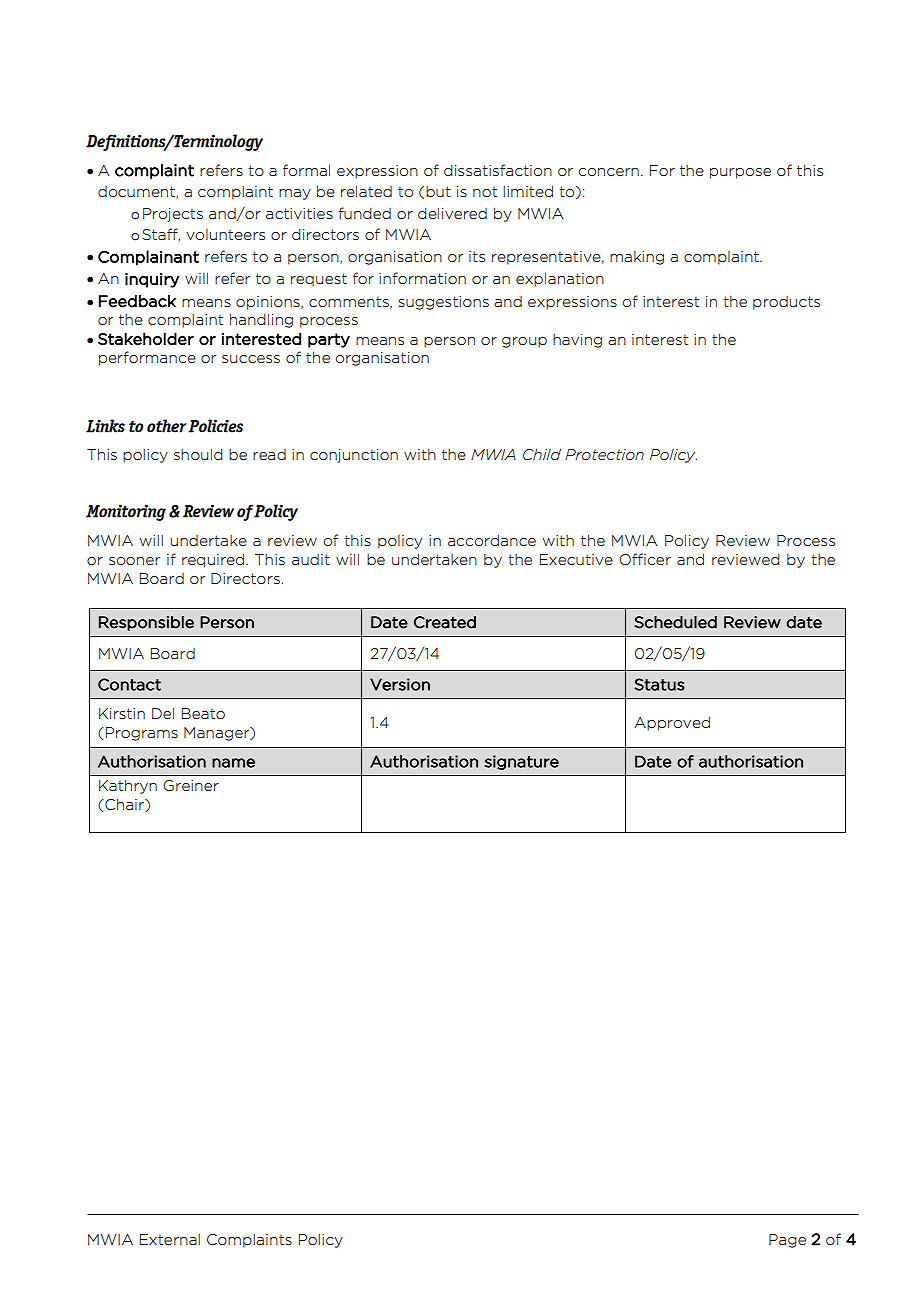 The height and width of the screenshot is (1308, 924). Describe the element at coordinates (142, 734) in the screenshot. I see `Programs` at that location.
